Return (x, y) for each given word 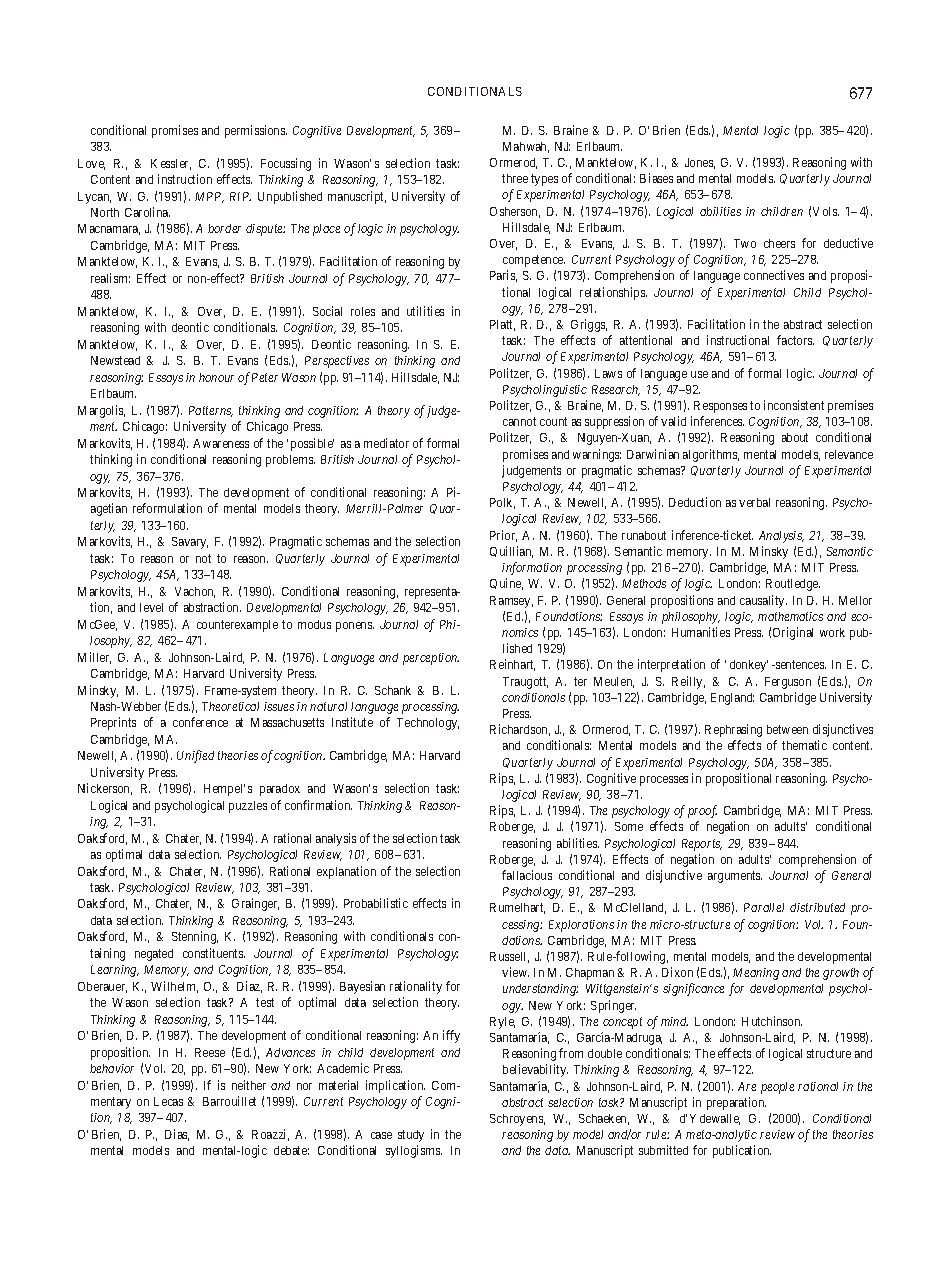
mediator (386, 443)
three (515, 178)
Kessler (171, 164)
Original (793, 633)
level (151, 607)
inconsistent (794, 405)
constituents (214, 953)
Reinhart (512, 665)
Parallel (764, 907)
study (411, 1136)
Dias (177, 1135)
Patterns (211, 411)
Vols (826, 211)
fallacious (527, 875)
